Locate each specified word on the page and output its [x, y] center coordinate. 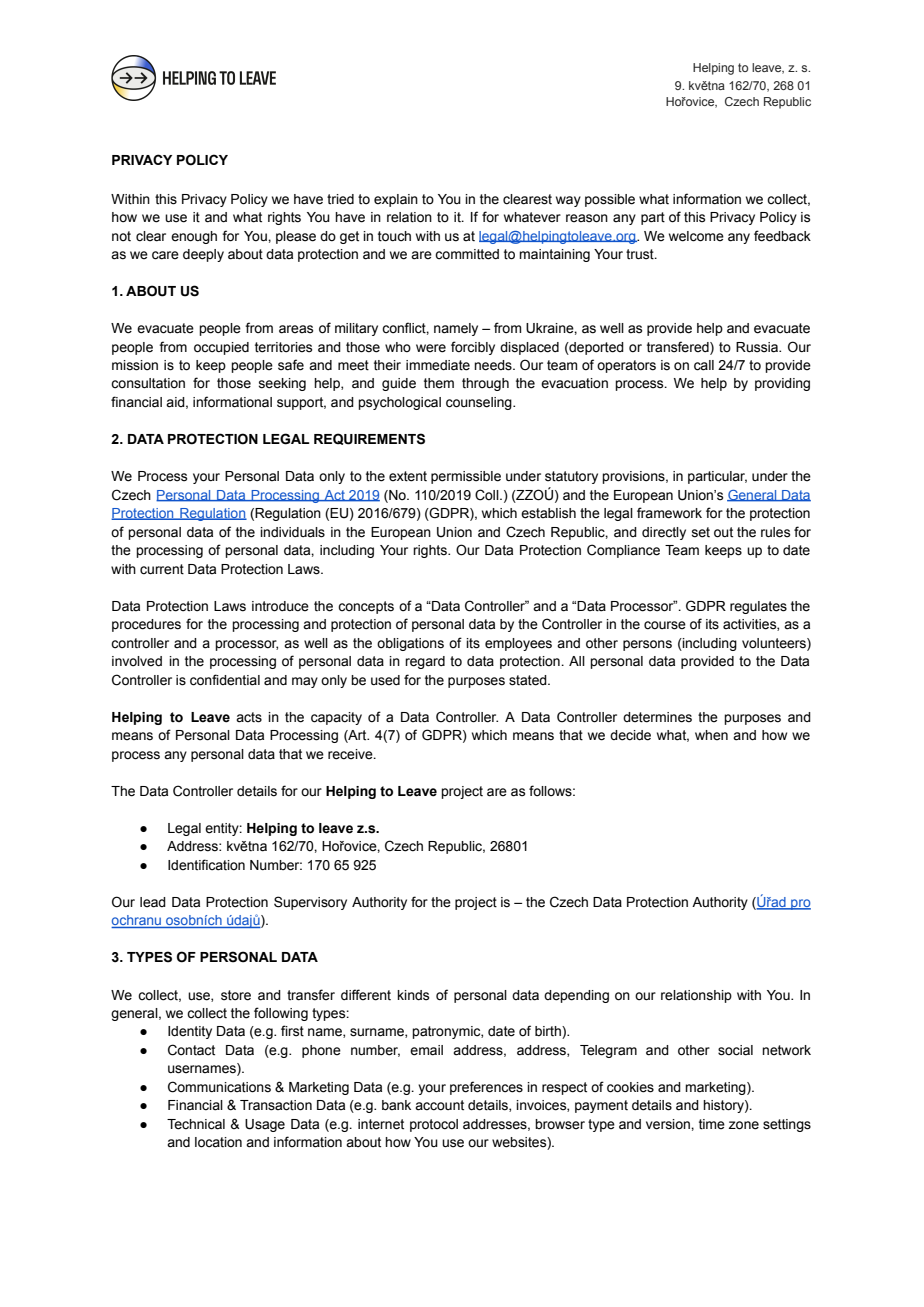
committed [467, 254]
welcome [696, 236]
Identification [206, 865]
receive [351, 754]
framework [669, 513]
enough [194, 237]
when [711, 735]
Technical [196, 1124]
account [439, 1105]
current [162, 569]
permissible [466, 477]
